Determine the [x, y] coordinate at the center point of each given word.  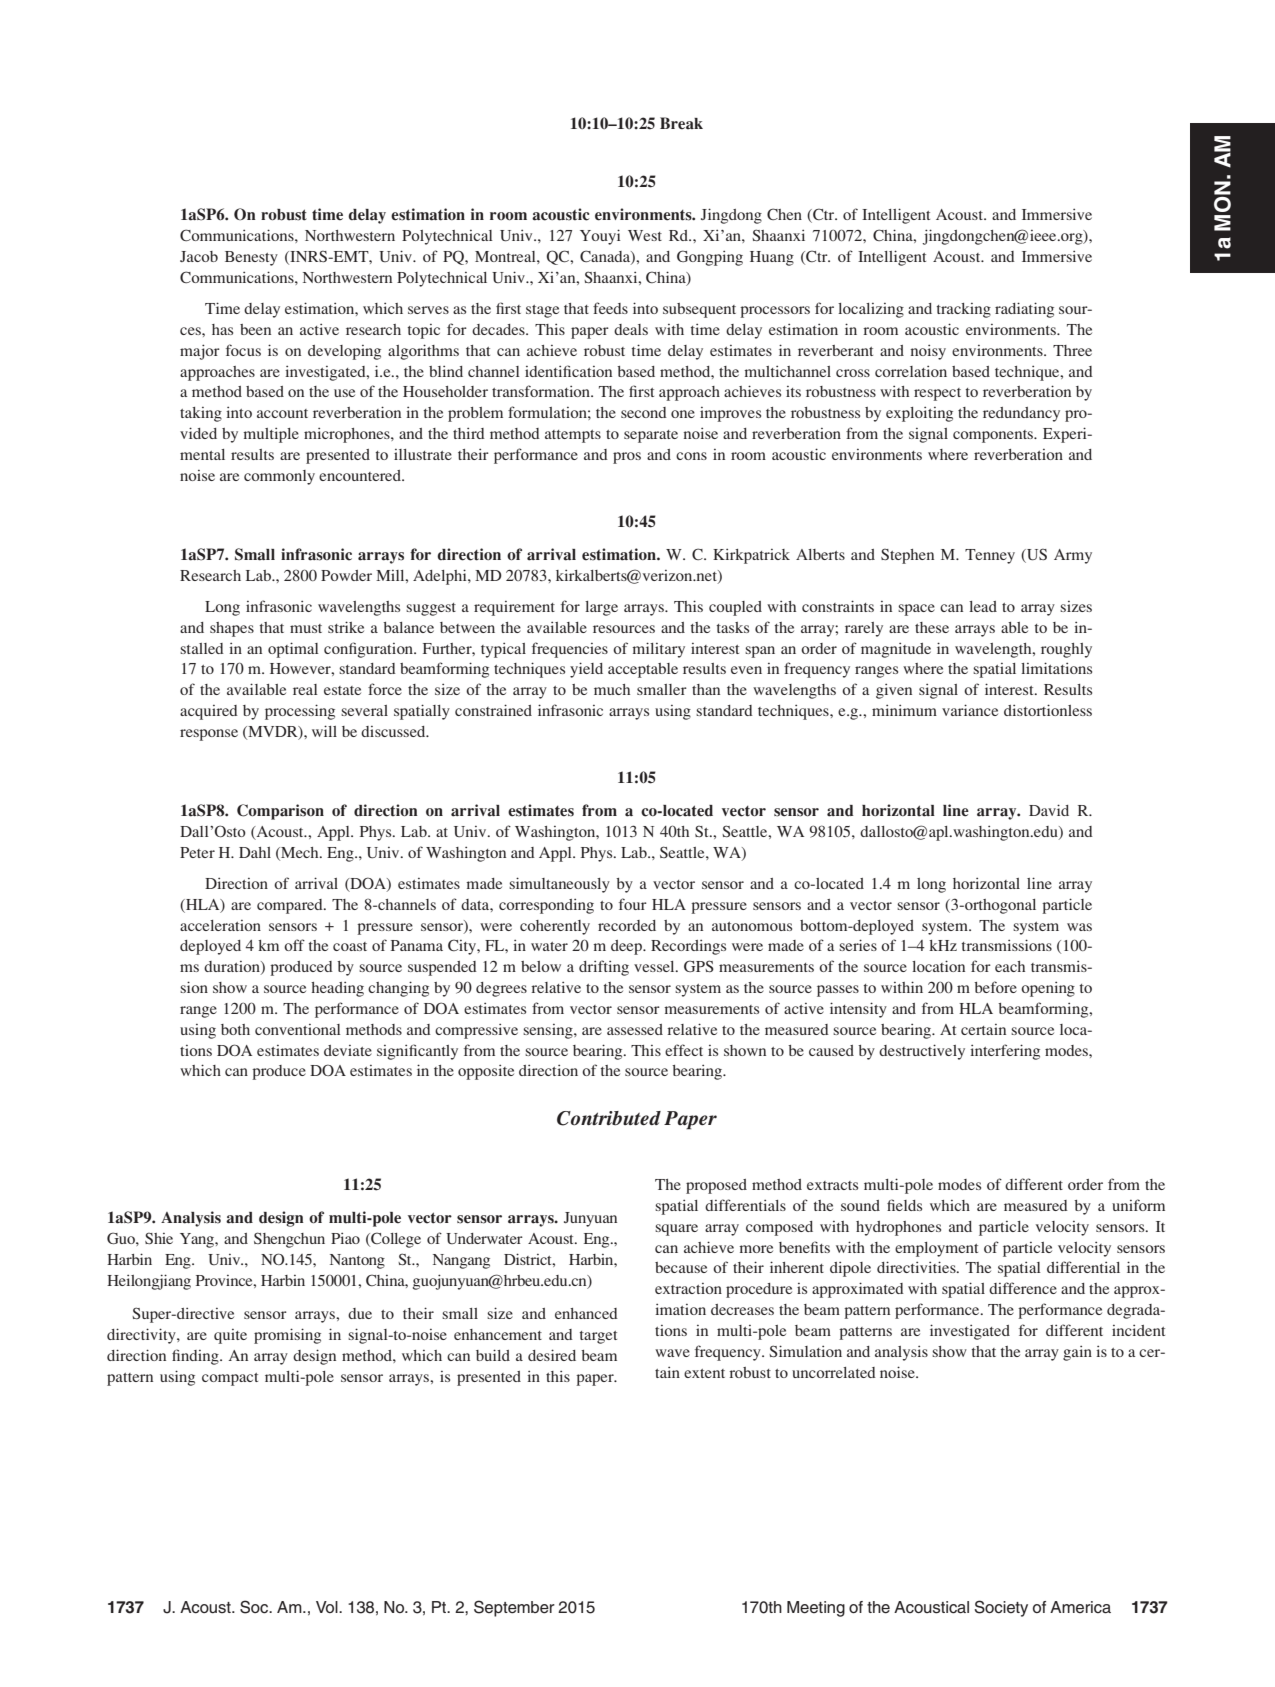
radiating [1024, 310]
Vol [328, 1607]
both [235, 1029]
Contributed [609, 1118]
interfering [1005, 1052]
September [514, 1608]
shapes [232, 629]
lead [983, 606]
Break [681, 123]
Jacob [199, 256]
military [658, 650]
